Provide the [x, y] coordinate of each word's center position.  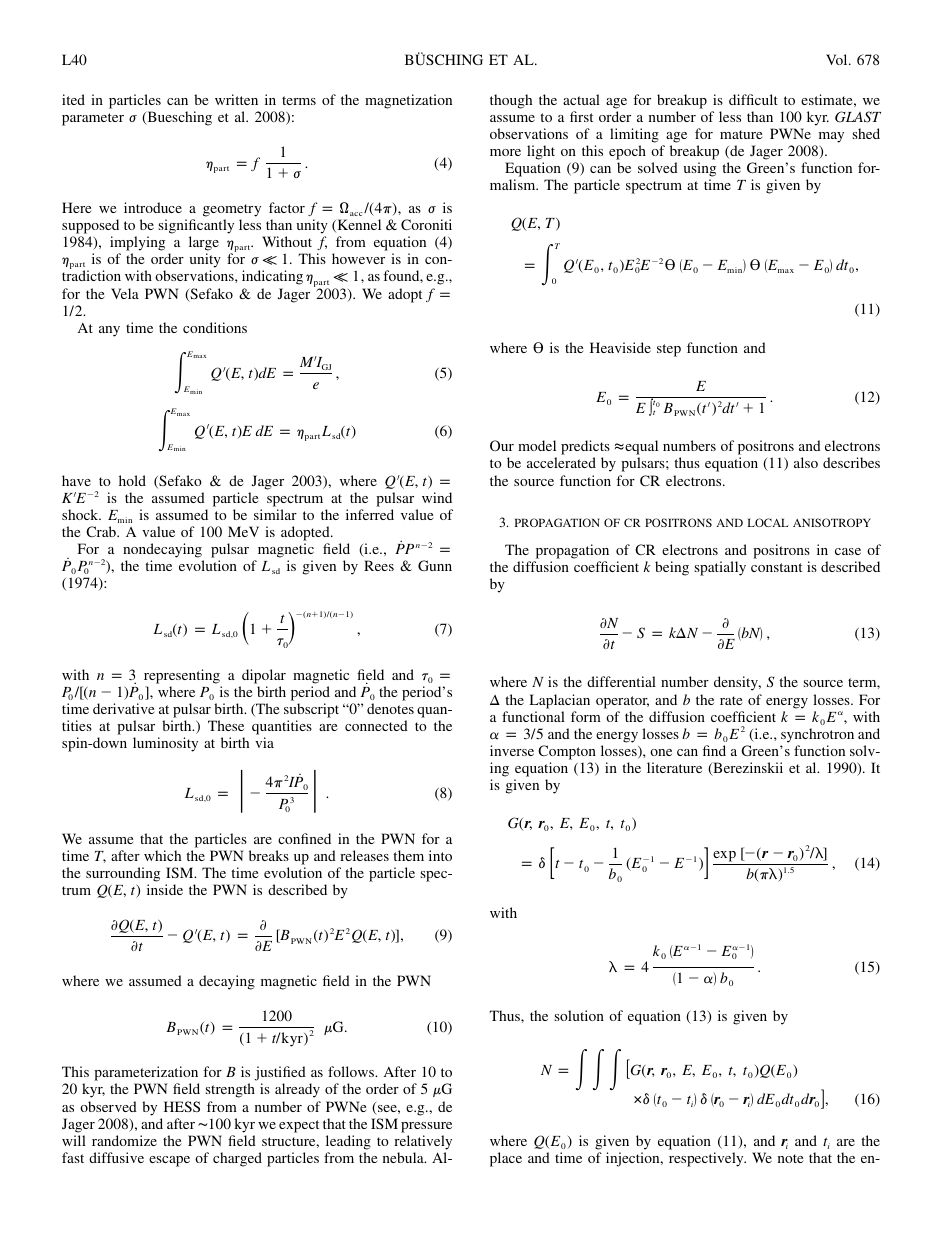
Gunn [435, 565]
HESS [182, 1106]
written [236, 99]
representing [182, 676]
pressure [426, 1127]
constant [776, 567]
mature [741, 134]
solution [579, 1015]
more [505, 152]
